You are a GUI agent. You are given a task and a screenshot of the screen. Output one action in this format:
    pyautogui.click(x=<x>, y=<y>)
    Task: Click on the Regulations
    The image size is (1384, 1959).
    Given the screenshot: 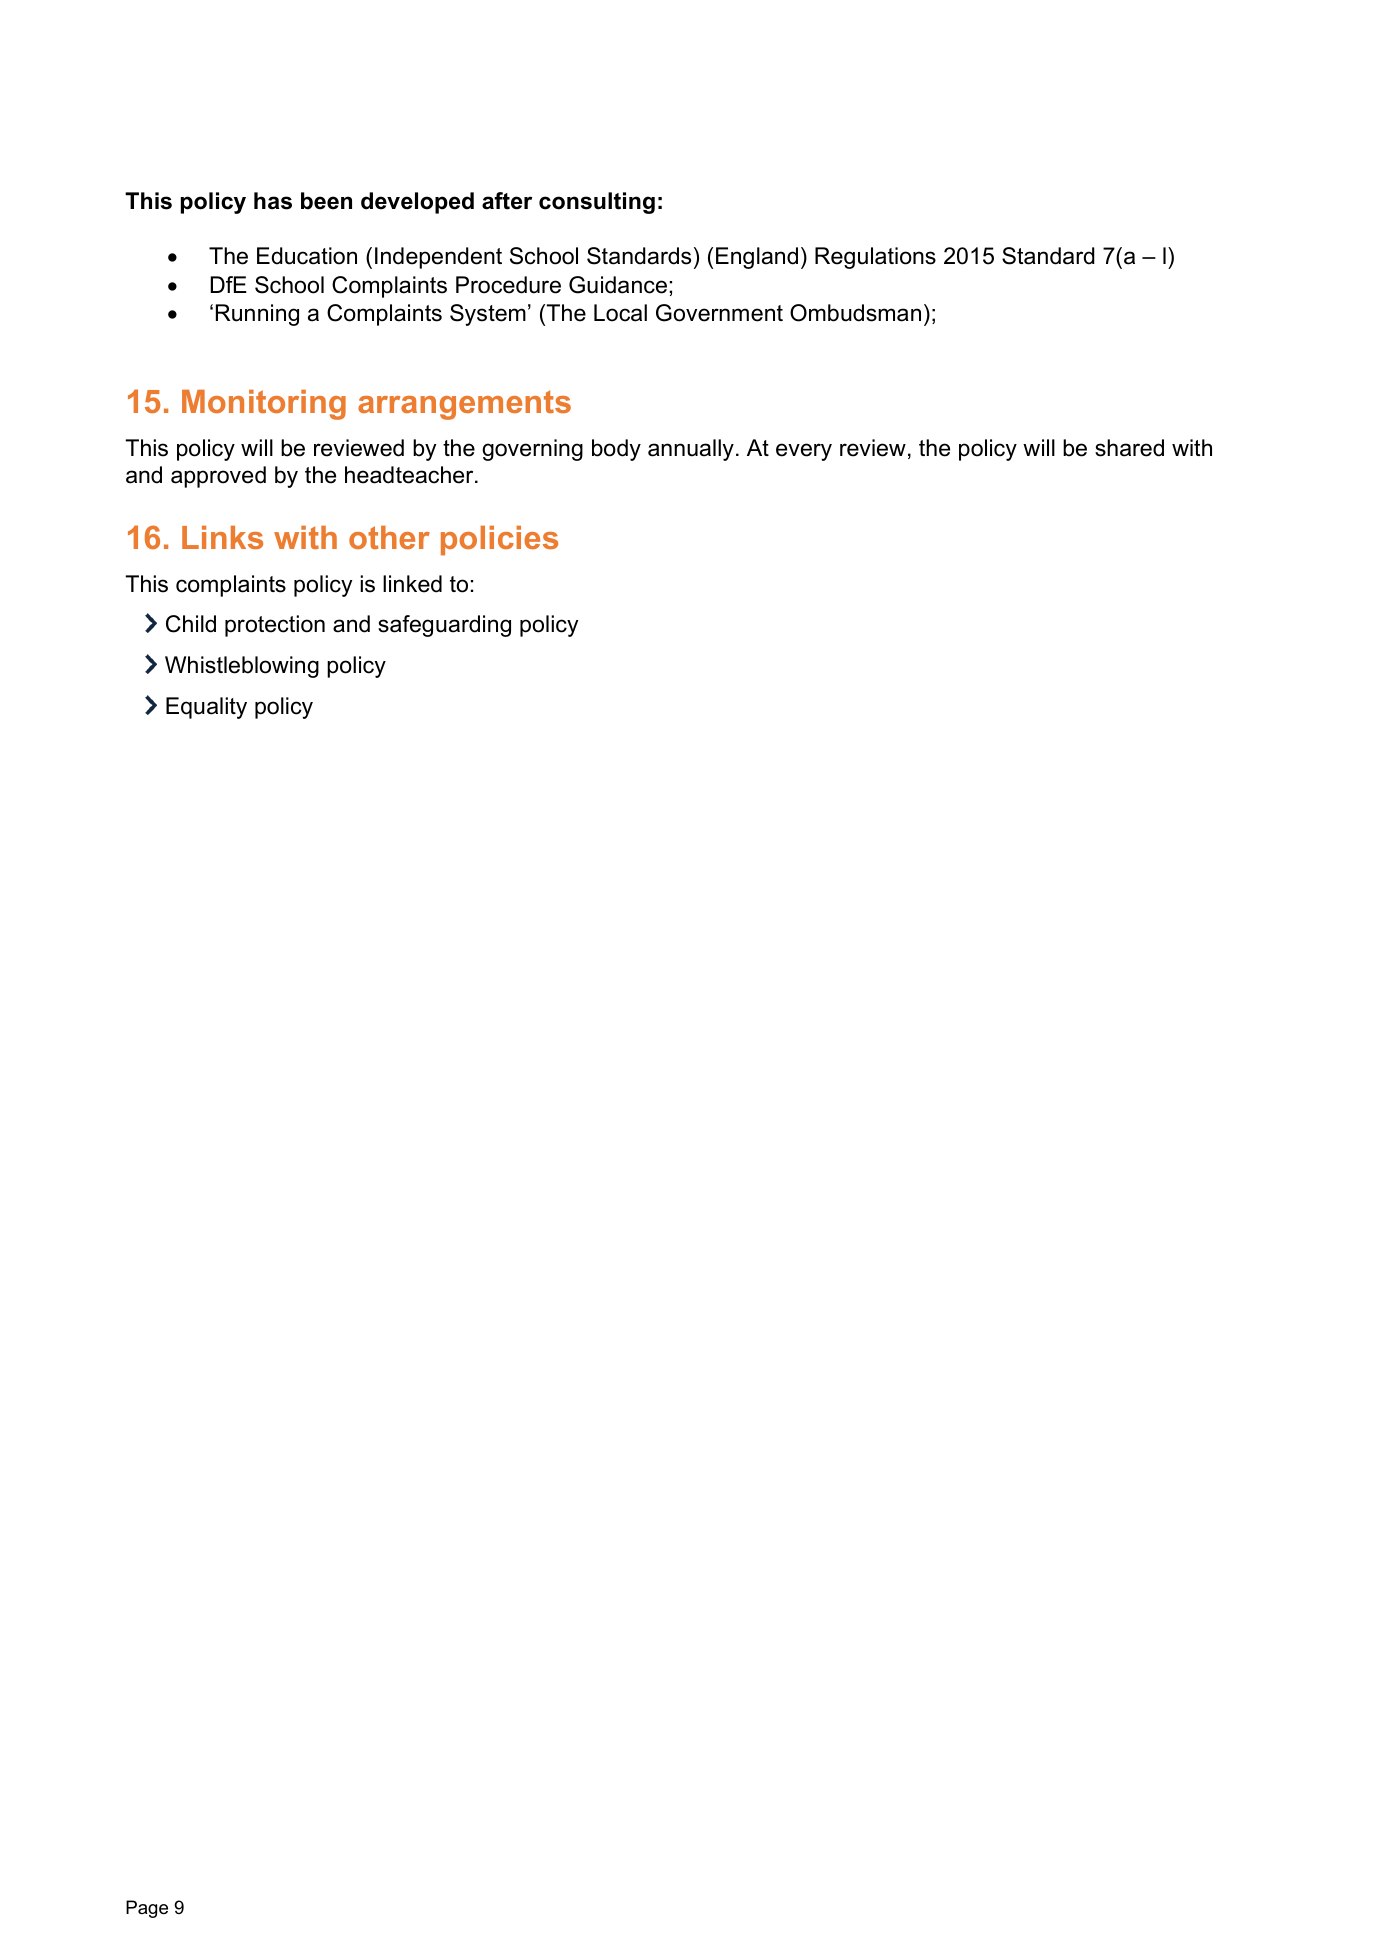 What is the action you would take?
    pyautogui.click(x=875, y=258)
